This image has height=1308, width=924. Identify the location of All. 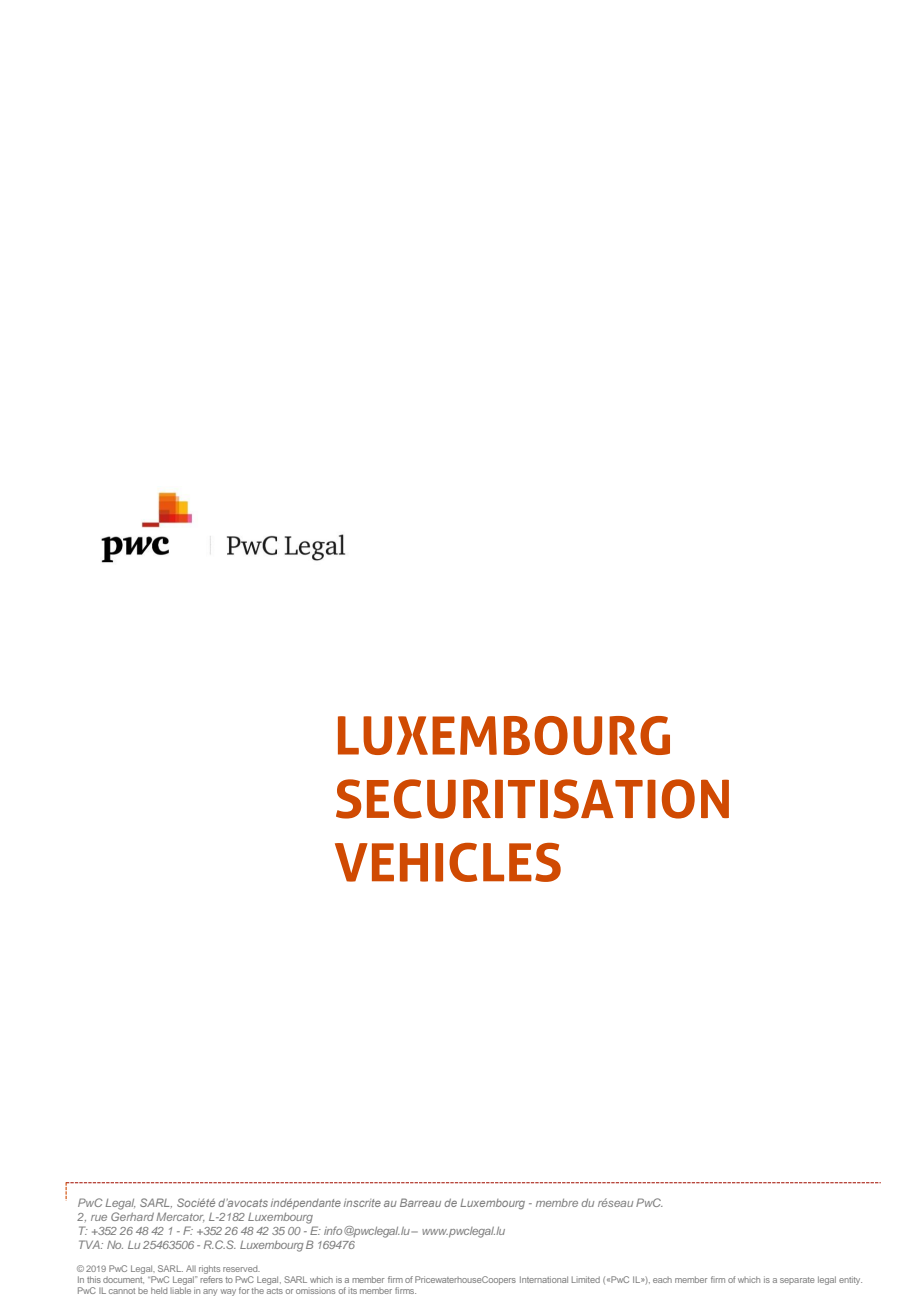
(191, 1268).
